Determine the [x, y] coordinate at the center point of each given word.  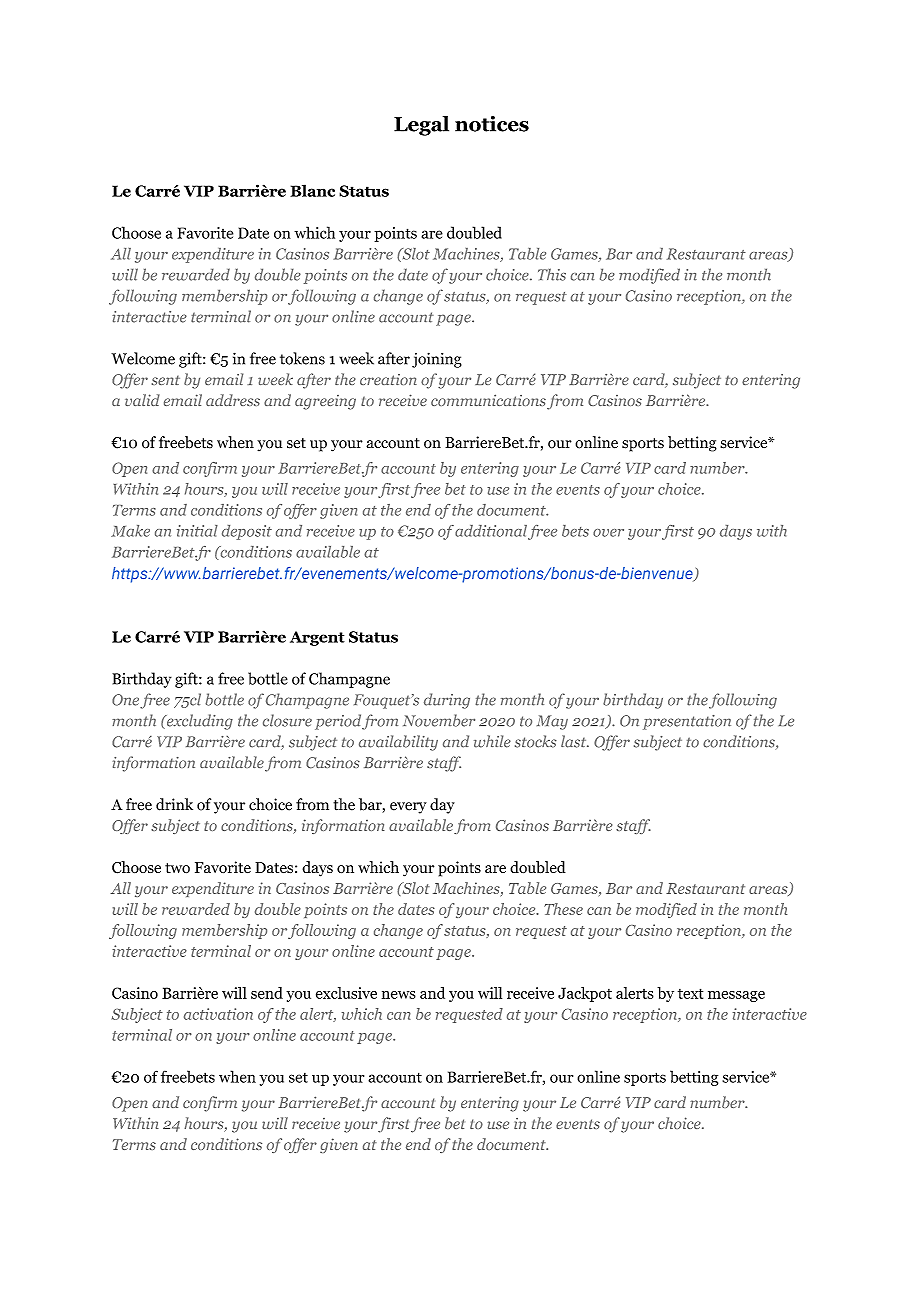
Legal [421, 126]
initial [197, 531]
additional [491, 531]
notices [492, 124]
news [399, 995]
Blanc [312, 190]
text [690, 993]
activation [218, 1014]
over [608, 533]
